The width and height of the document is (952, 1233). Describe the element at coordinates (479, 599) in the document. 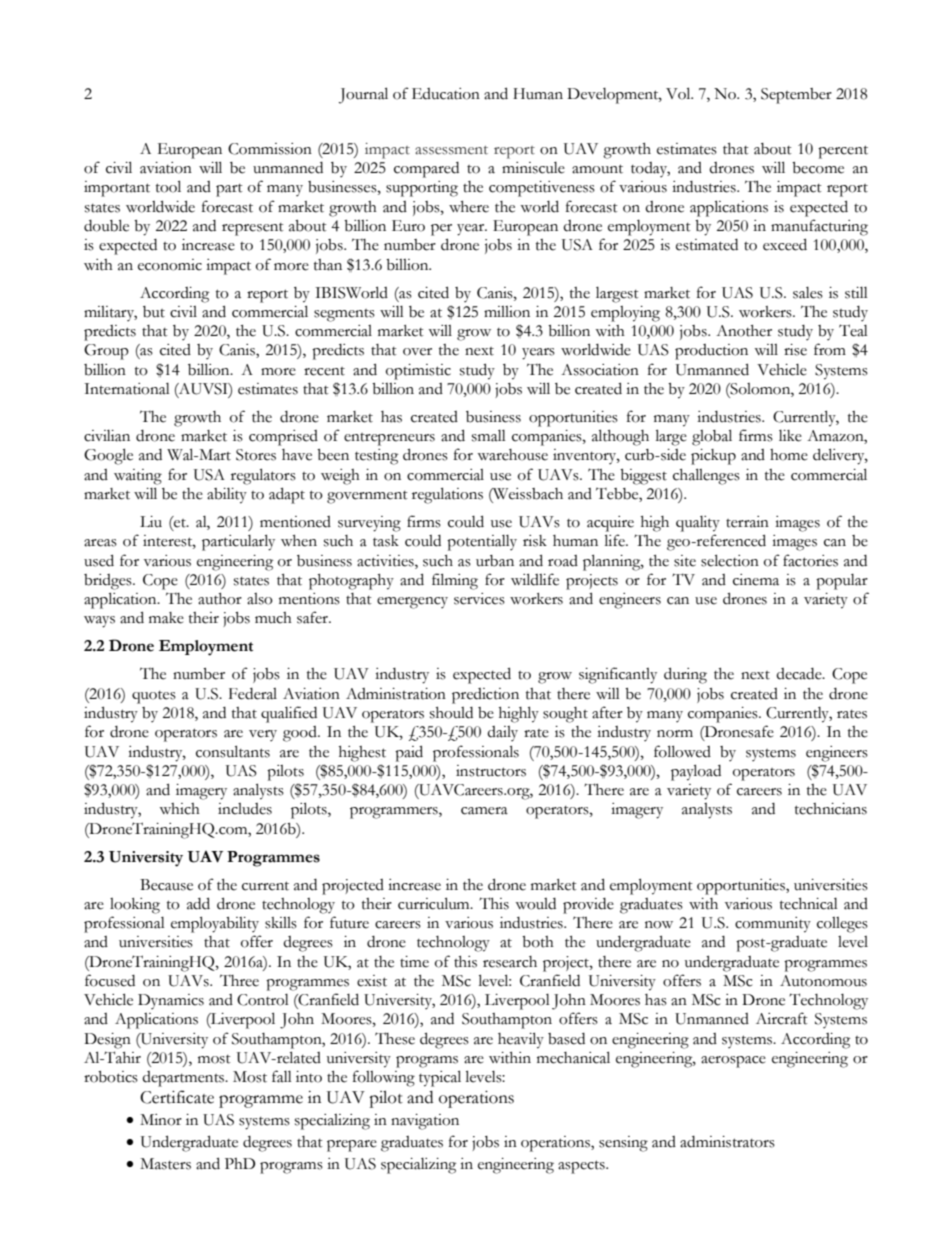

I see `services` at that location.
